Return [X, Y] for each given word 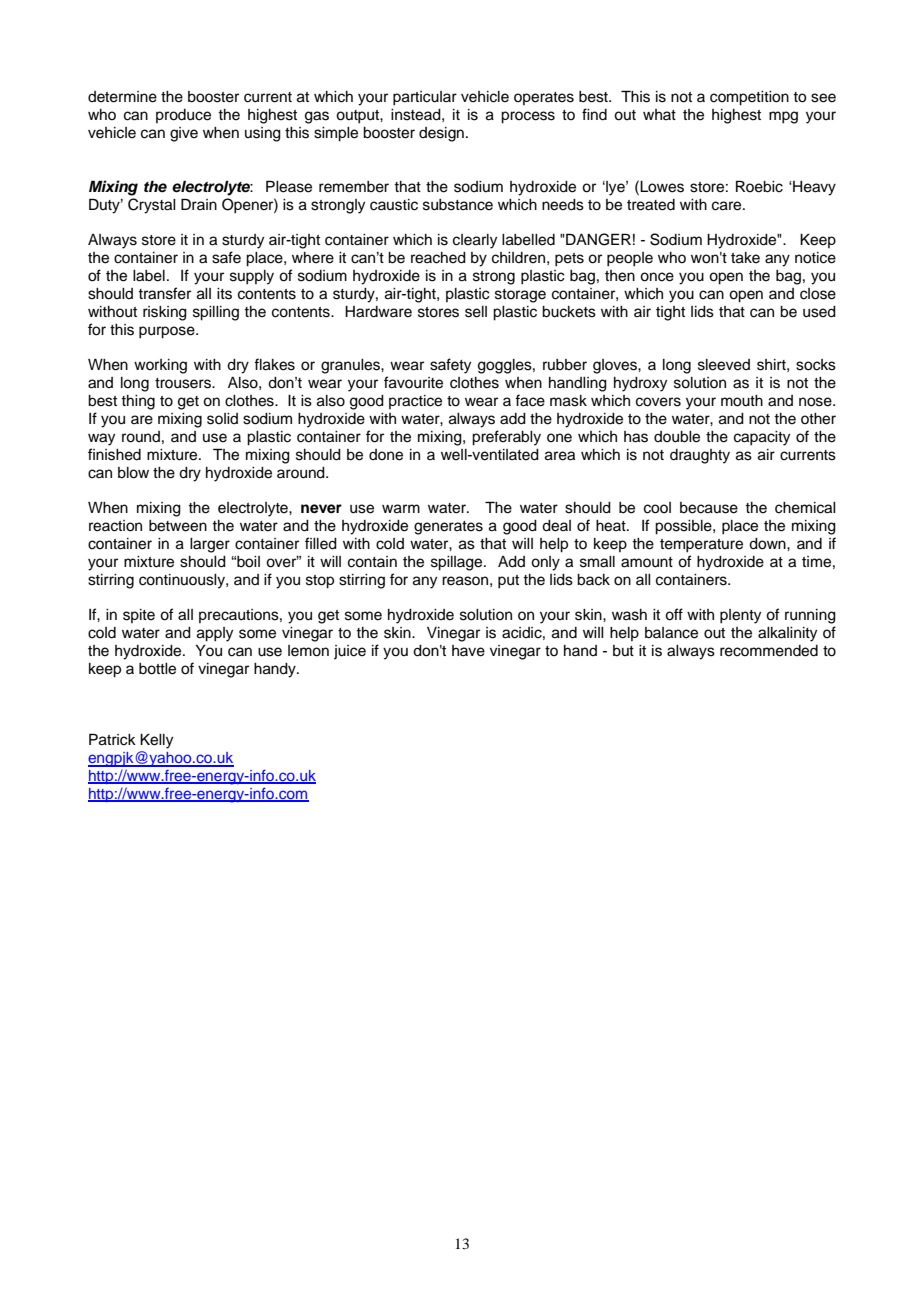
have [468, 651]
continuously [183, 581]
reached [438, 258]
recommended [769, 651]
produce [183, 116]
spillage [458, 563]
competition [749, 98]
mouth [742, 401]
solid [222, 419]
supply [252, 277]
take [745, 258]
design [441, 134]
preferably [506, 438]
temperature [701, 546]
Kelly [156, 741]
